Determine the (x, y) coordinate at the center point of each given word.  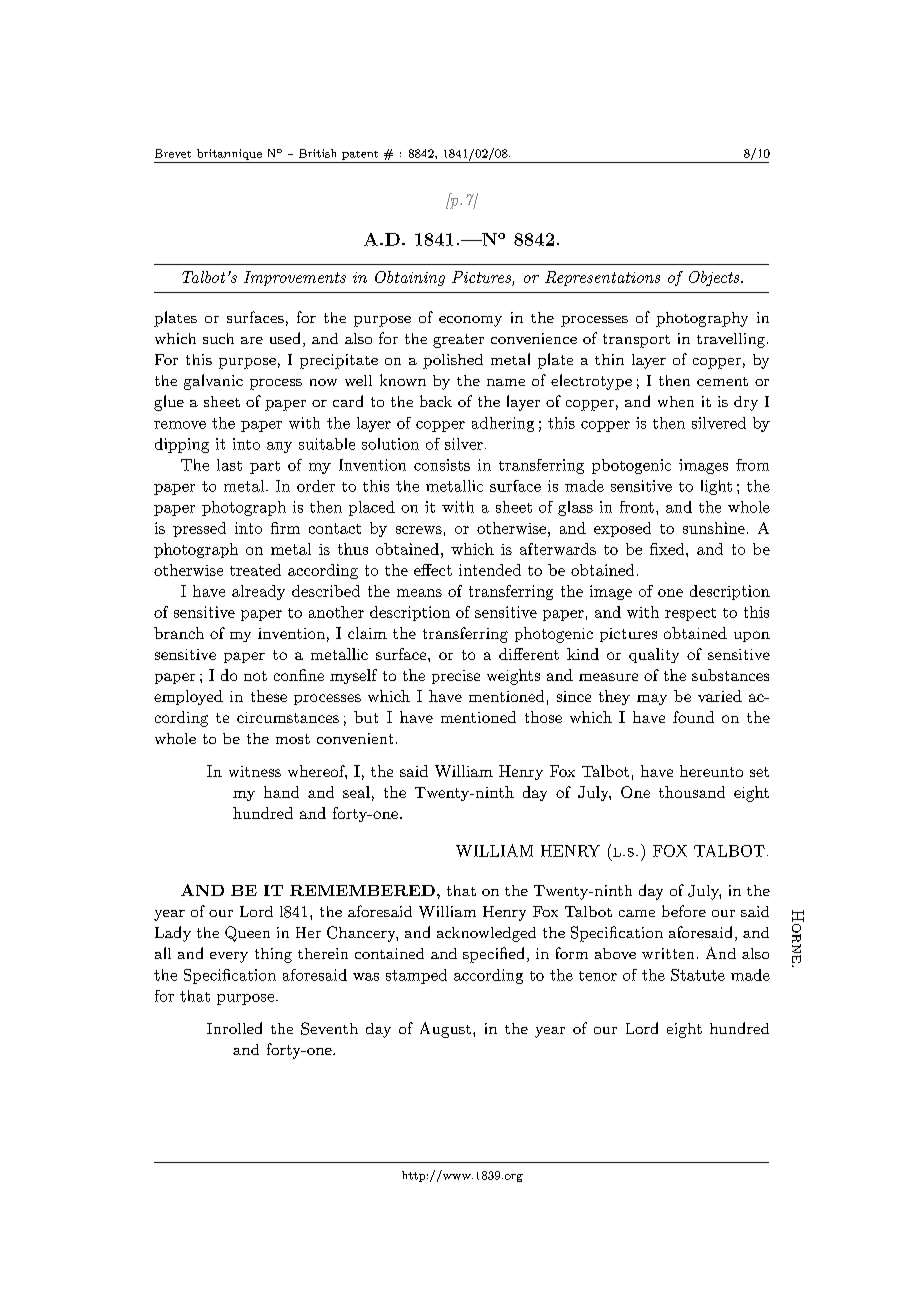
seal (356, 792)
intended (490, 570)
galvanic (213, 382)
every (229, 957)
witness (255, 771)
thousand (692, 792)
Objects (715, 278)
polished (453, 361)
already (258, 592)
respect (690, 614)
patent (360, 155)
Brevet (173, 153)
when (676, 401)
